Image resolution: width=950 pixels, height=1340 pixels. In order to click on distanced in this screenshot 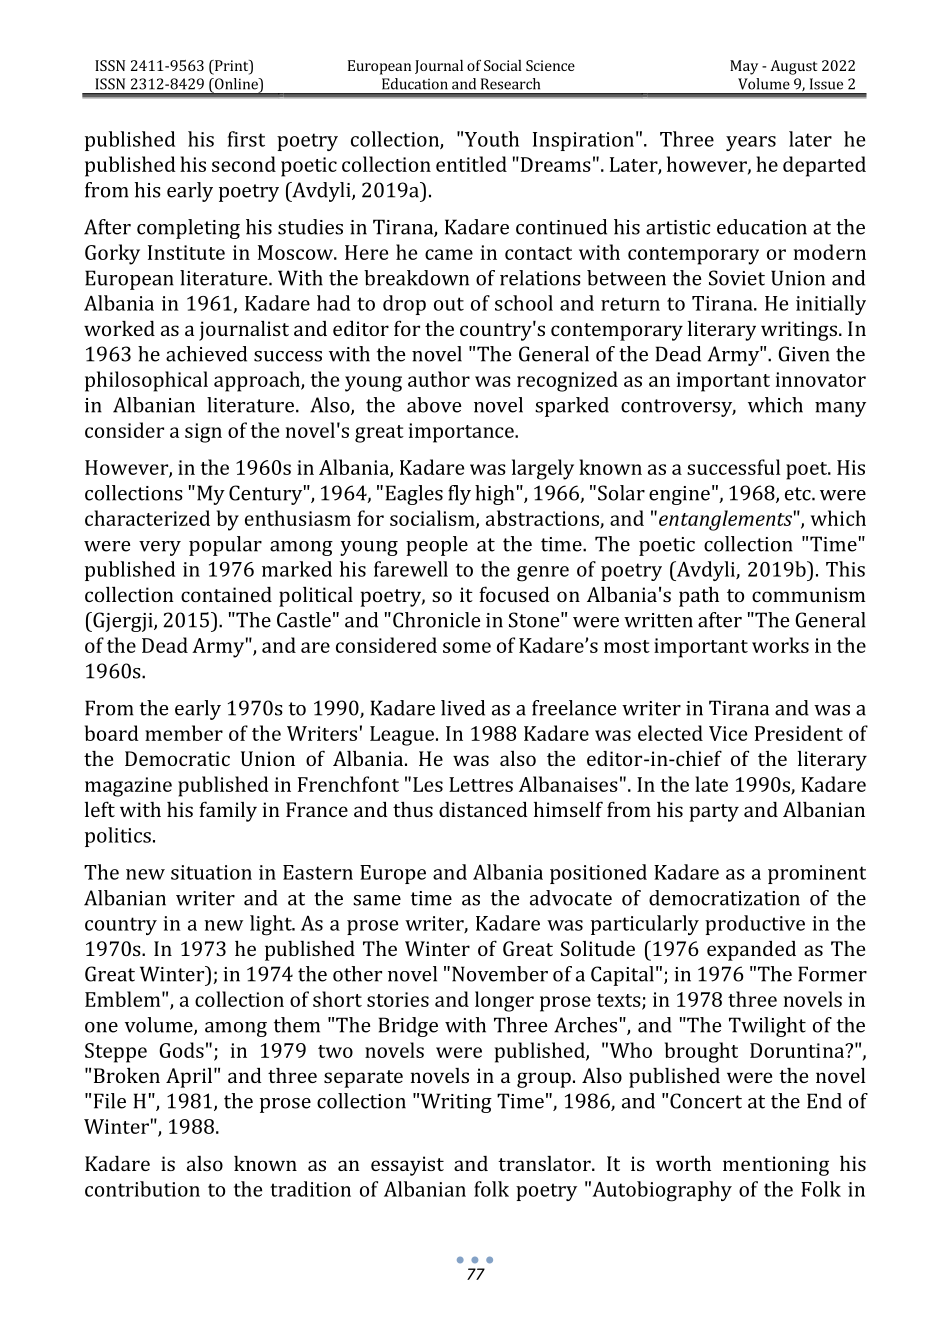, I will do `click(483, 809)`.
